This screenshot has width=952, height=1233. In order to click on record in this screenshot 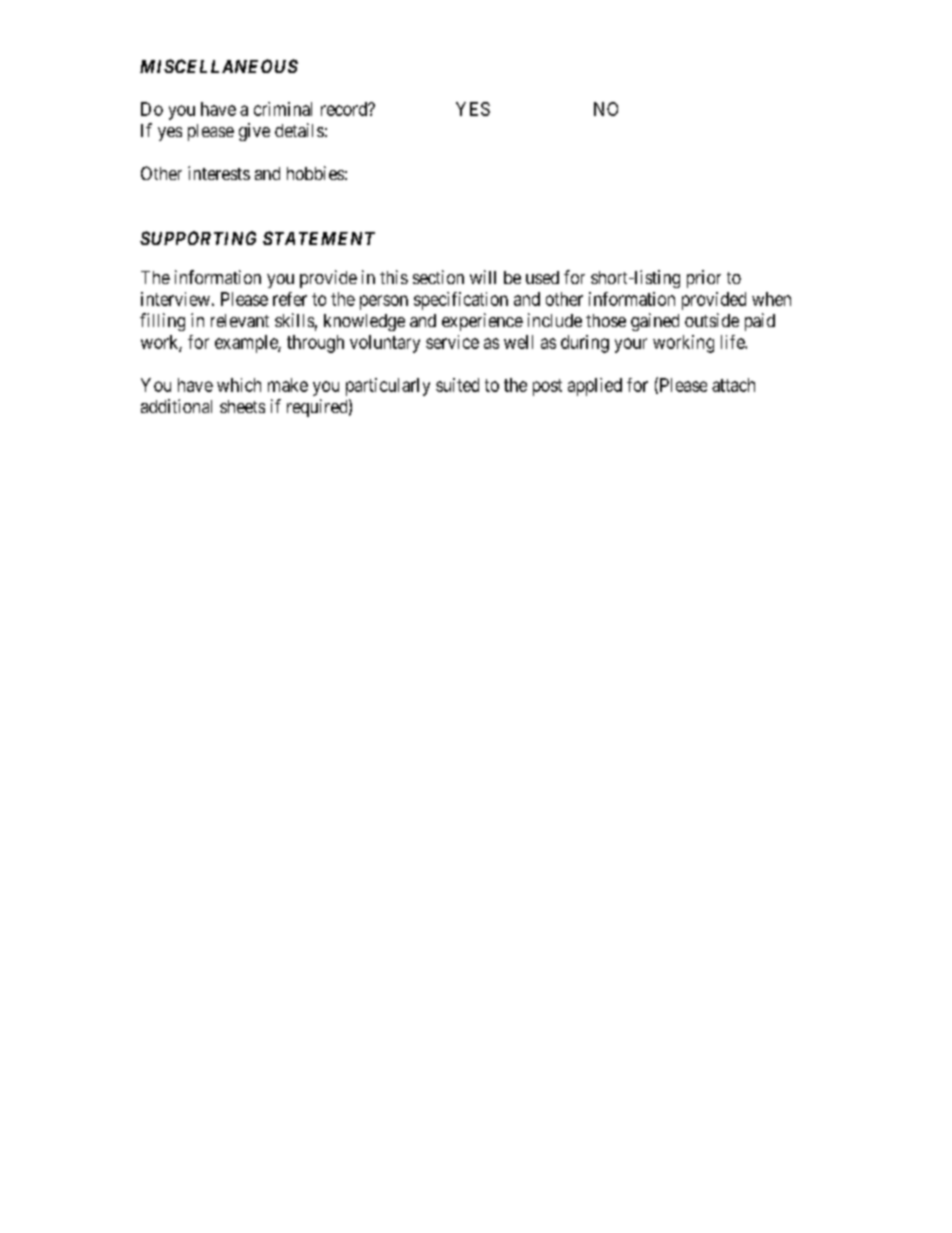, I will do `click(345, 109)`.
